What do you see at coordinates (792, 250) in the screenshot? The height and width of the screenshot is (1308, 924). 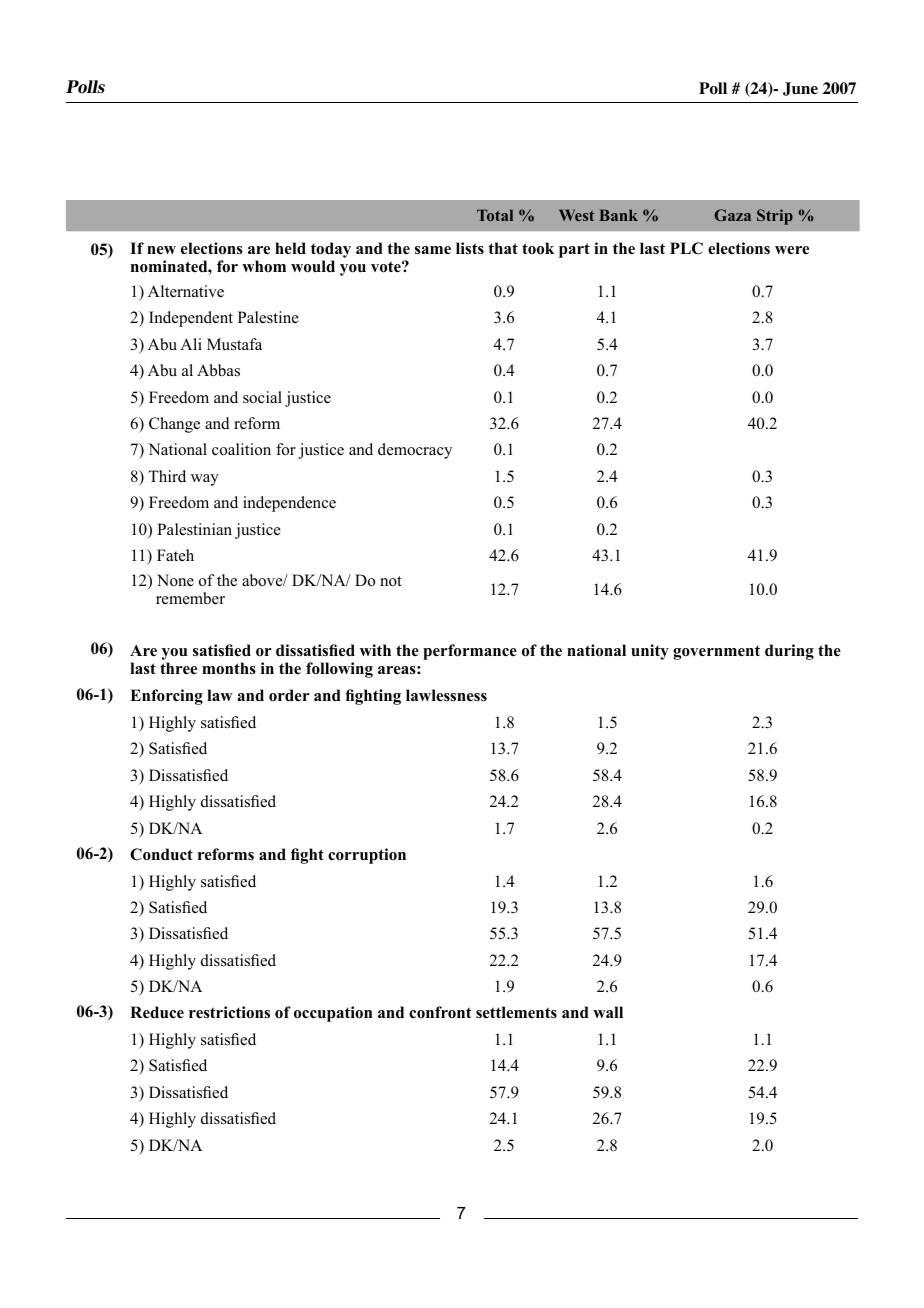 I see `were` at bounding box center [792, 250].
